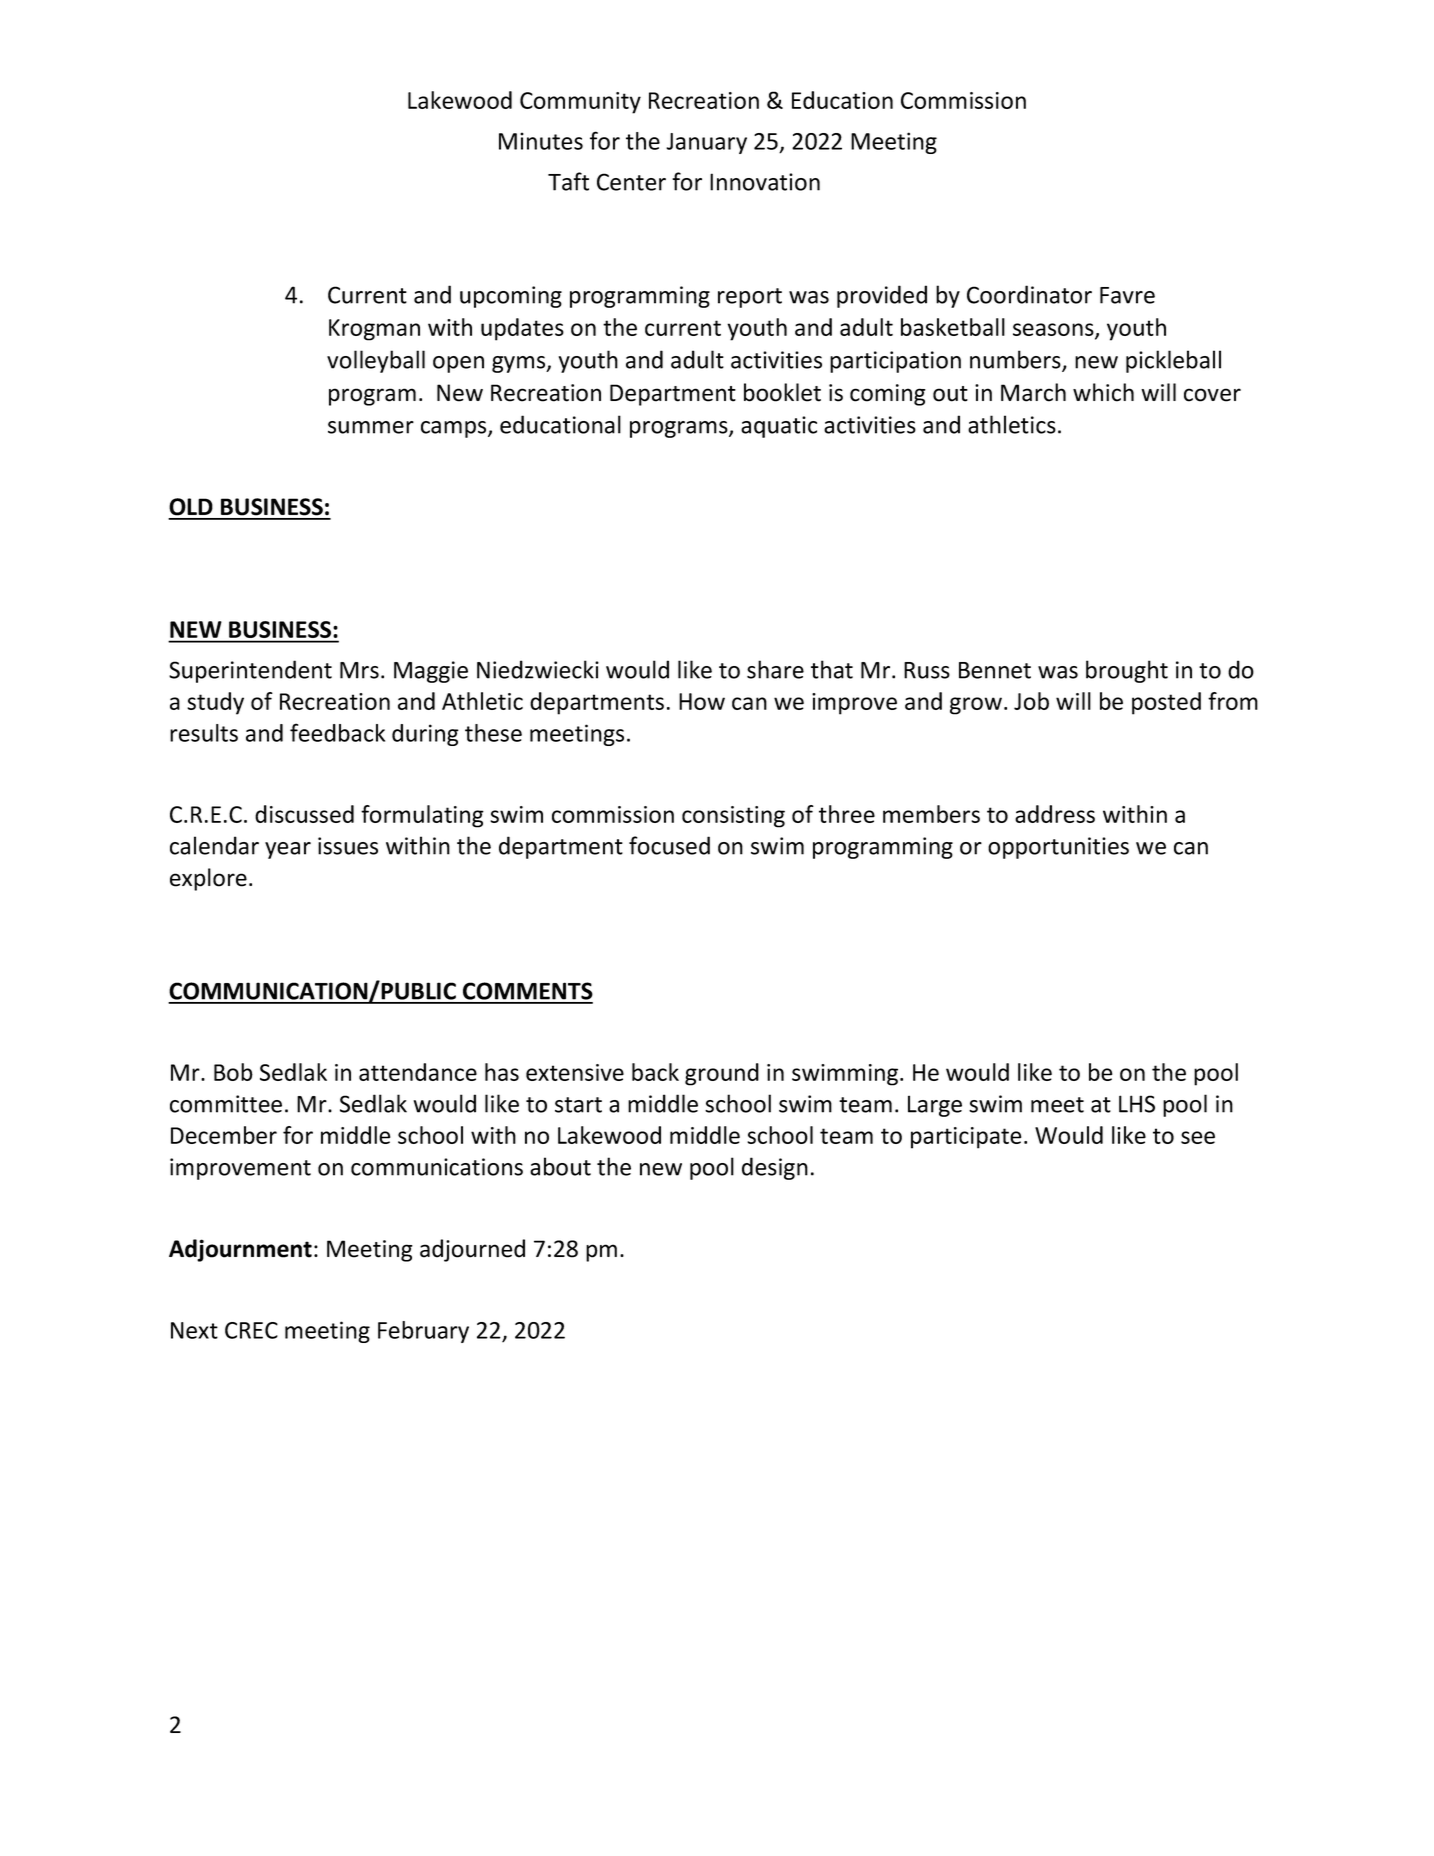 This document has height=1856, width=1434. Describe the element at coordinates (1166, 703) in the document. I see `posted` at that location.
